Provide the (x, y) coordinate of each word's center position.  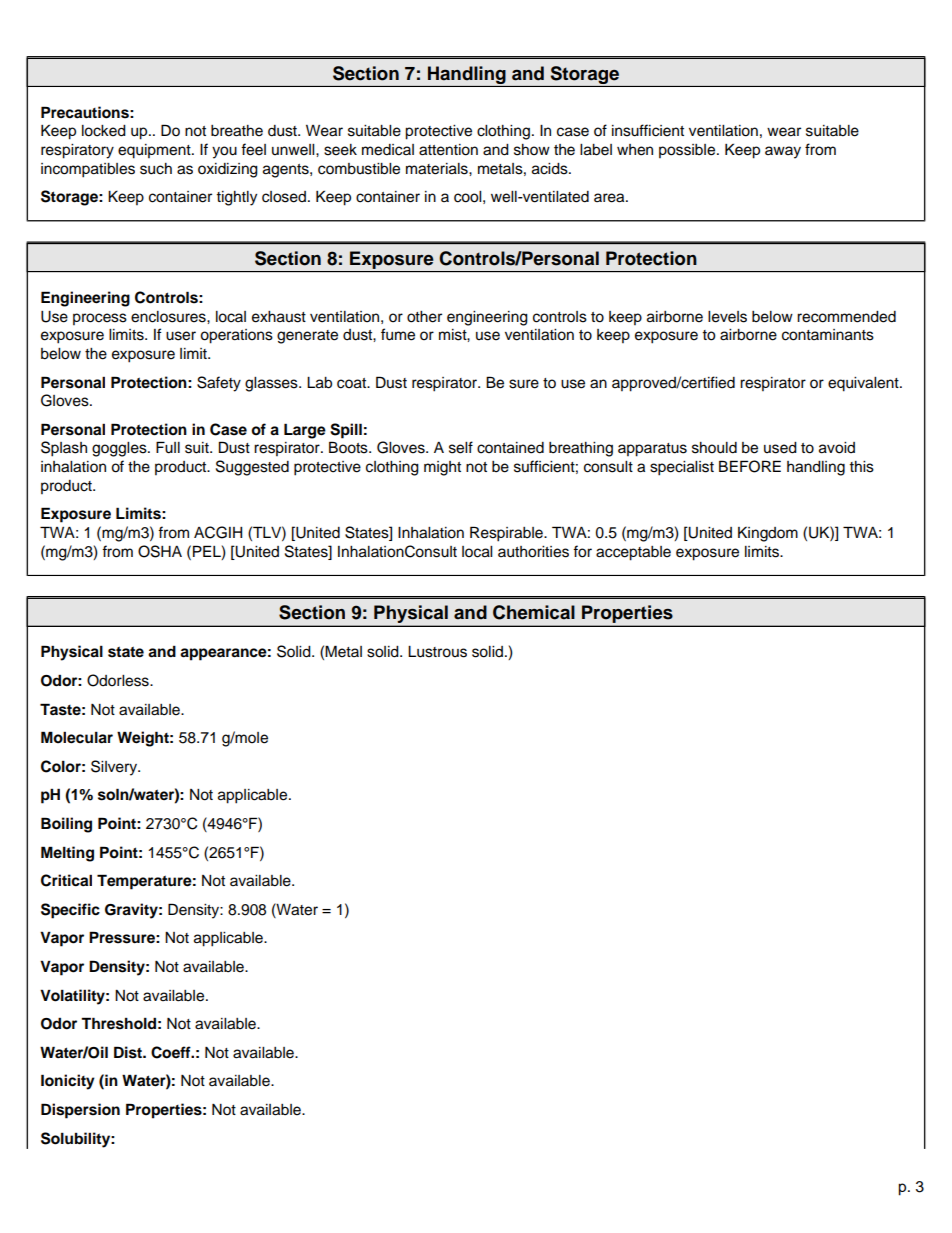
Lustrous (437, 652)
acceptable (633, 553)
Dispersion (80, 1111)
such (156, 169)
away (783, 152)
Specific (70, 911)
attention (448, 150)
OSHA (160, 551)
